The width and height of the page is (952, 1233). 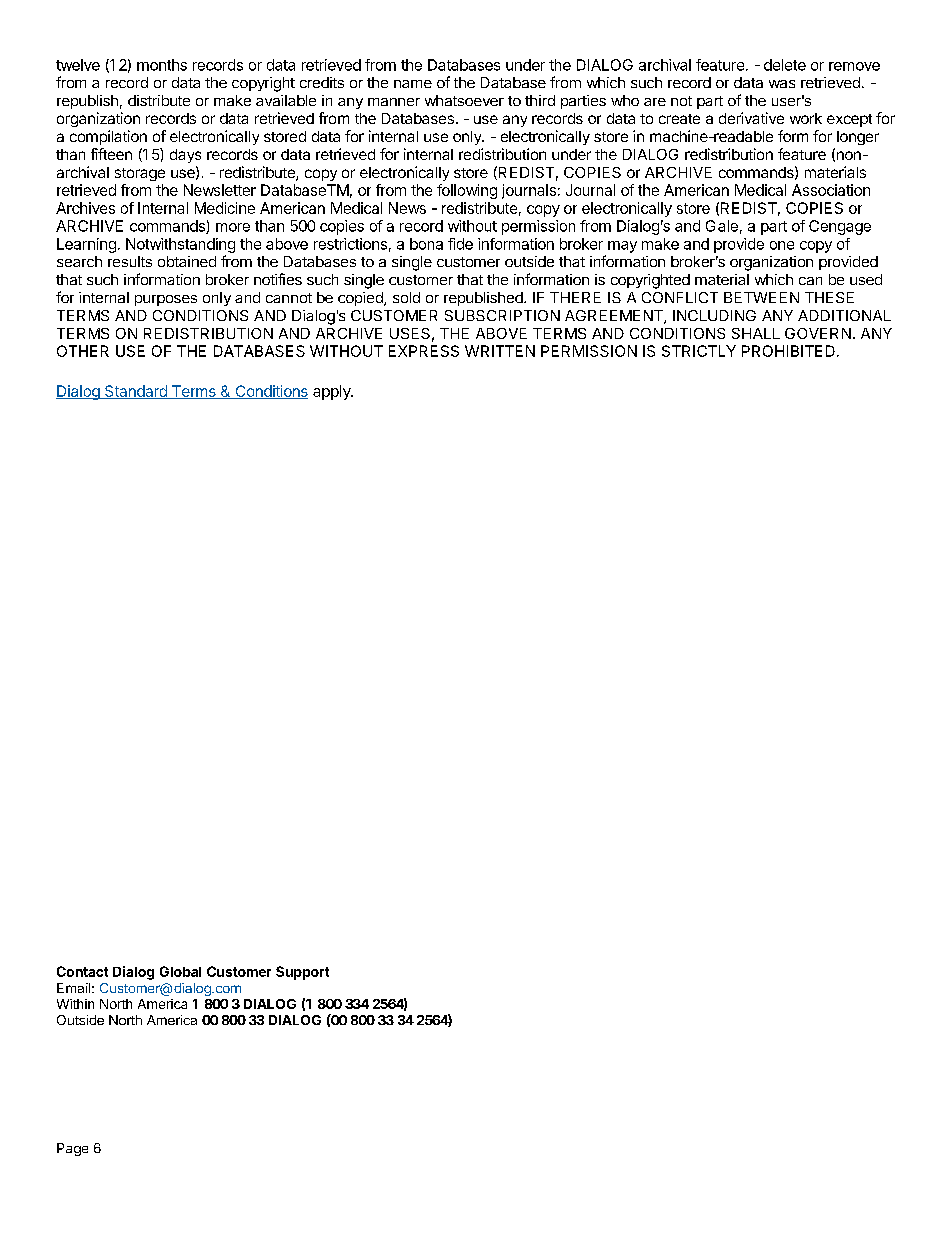 I want to click on apply, so click(x=332, y=392).
